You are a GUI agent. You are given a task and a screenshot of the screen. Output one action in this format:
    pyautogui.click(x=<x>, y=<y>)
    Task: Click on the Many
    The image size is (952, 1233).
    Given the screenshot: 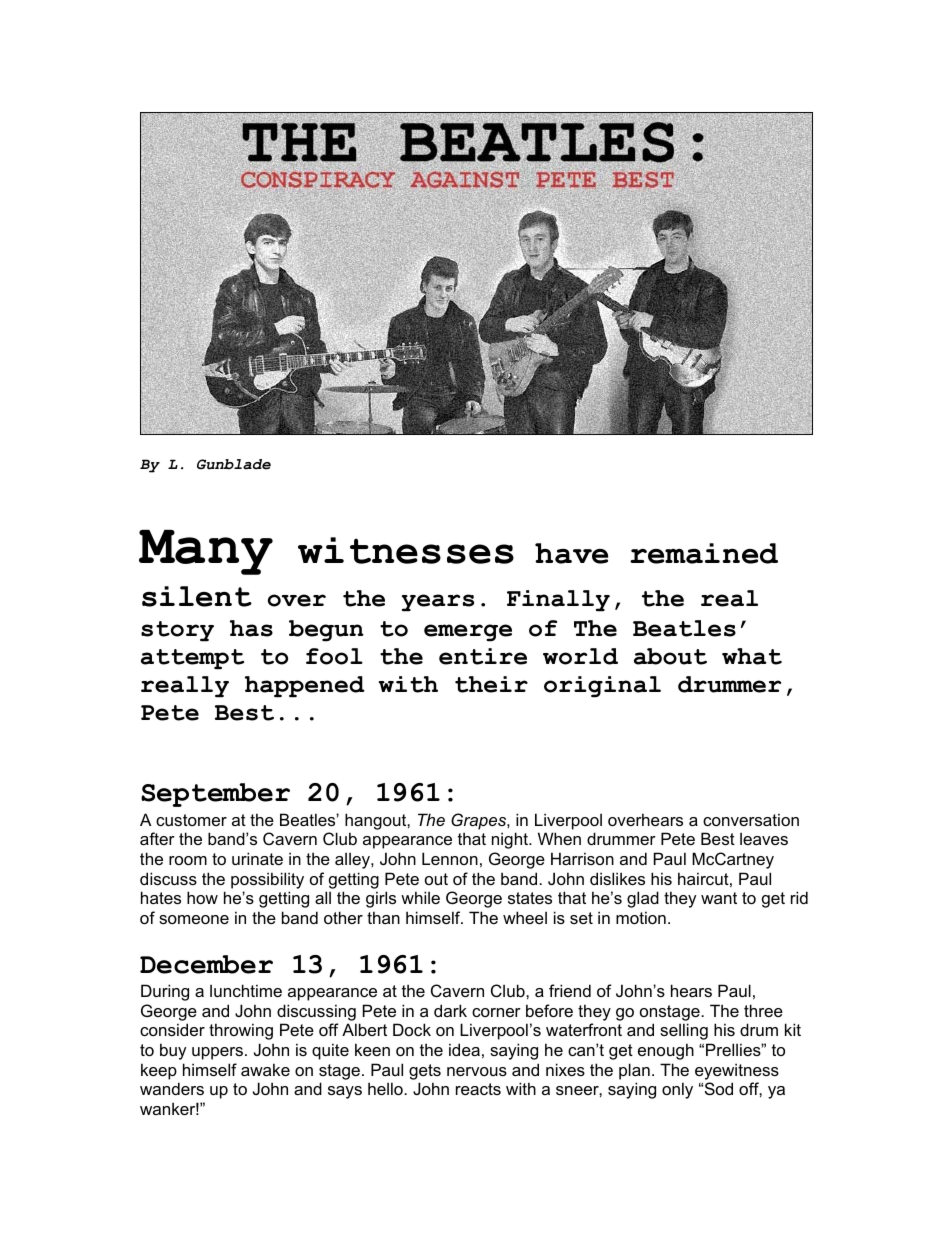 What is the action you would take?
    pyautogui.click(x=206, y=552)
